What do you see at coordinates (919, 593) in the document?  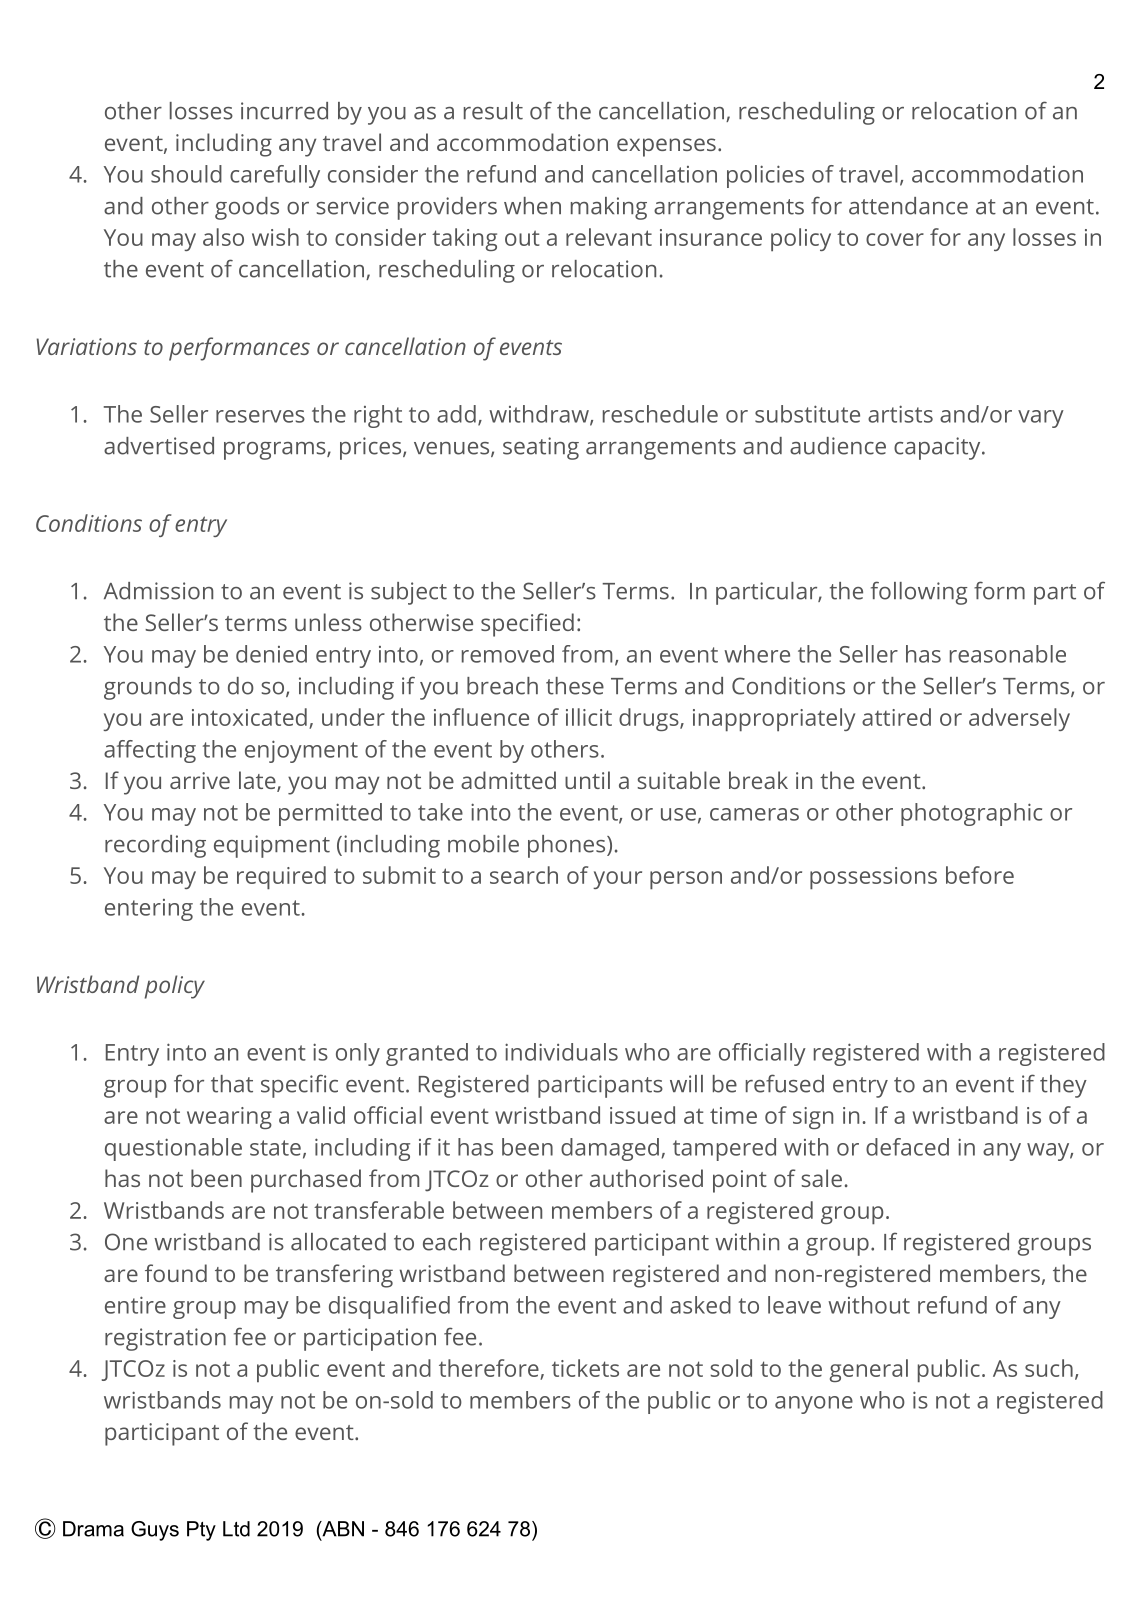 I see `following` at bounding box center [919, 593].
